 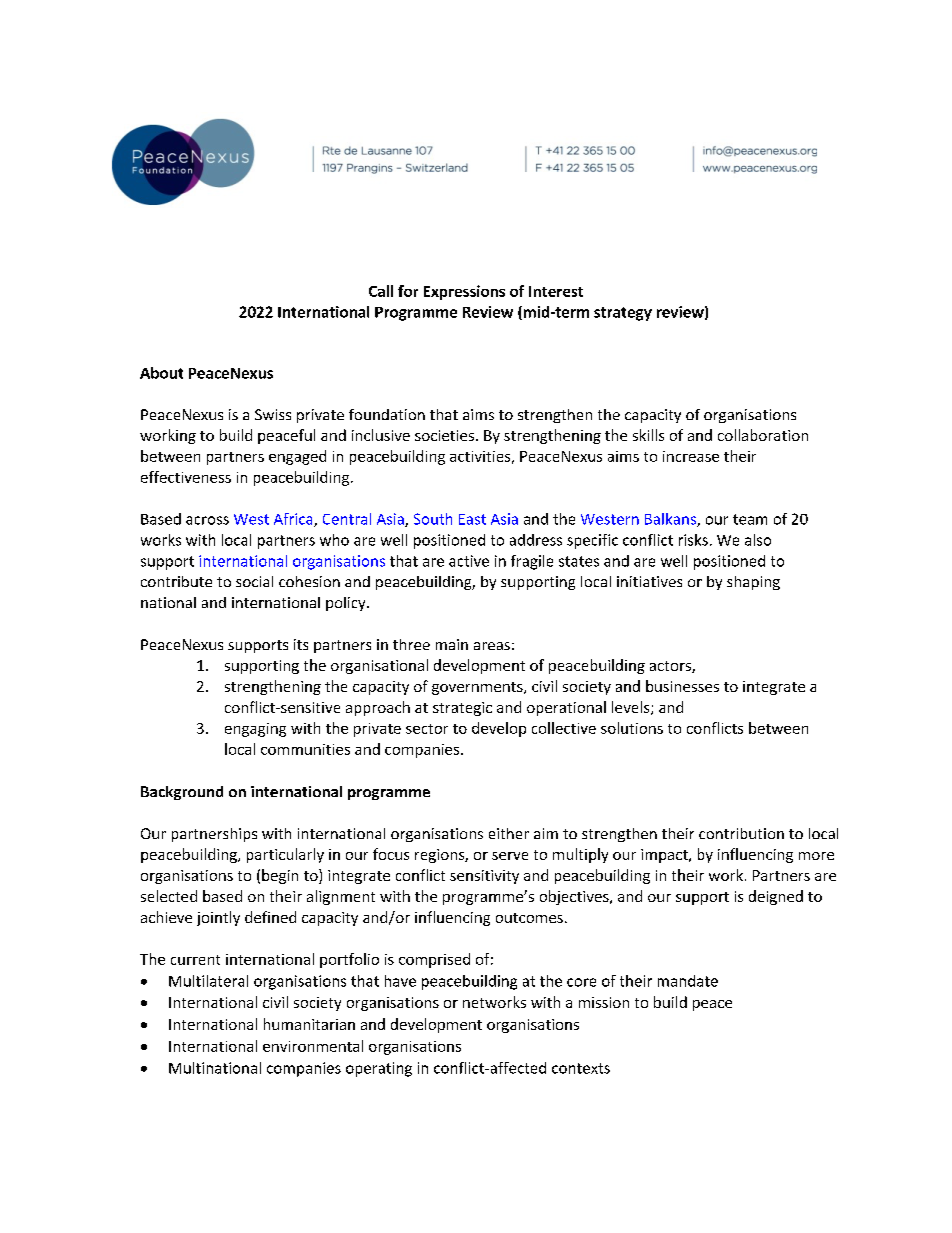 I want to click on contribution, so click(x=741, y=833).
